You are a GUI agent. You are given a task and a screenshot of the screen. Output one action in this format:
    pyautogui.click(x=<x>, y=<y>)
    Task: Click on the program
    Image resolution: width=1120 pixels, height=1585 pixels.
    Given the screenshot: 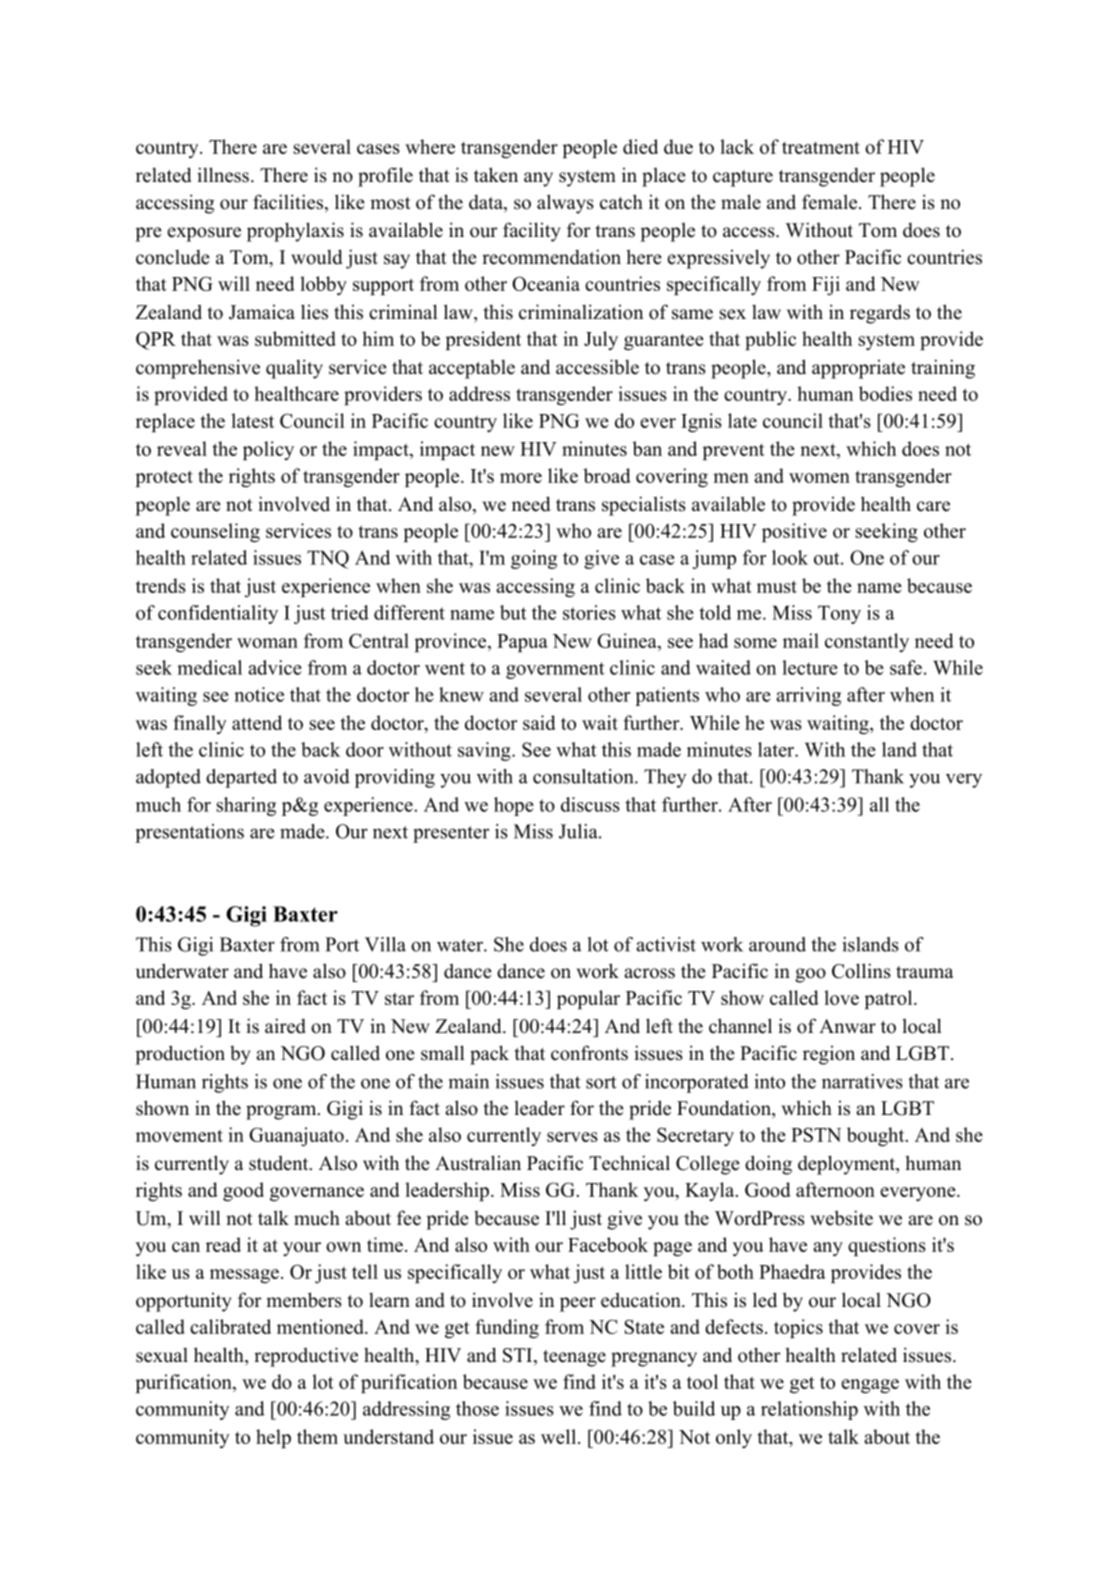 What is the action you would take?
    pyautogui.click(x=282, y=1112)
